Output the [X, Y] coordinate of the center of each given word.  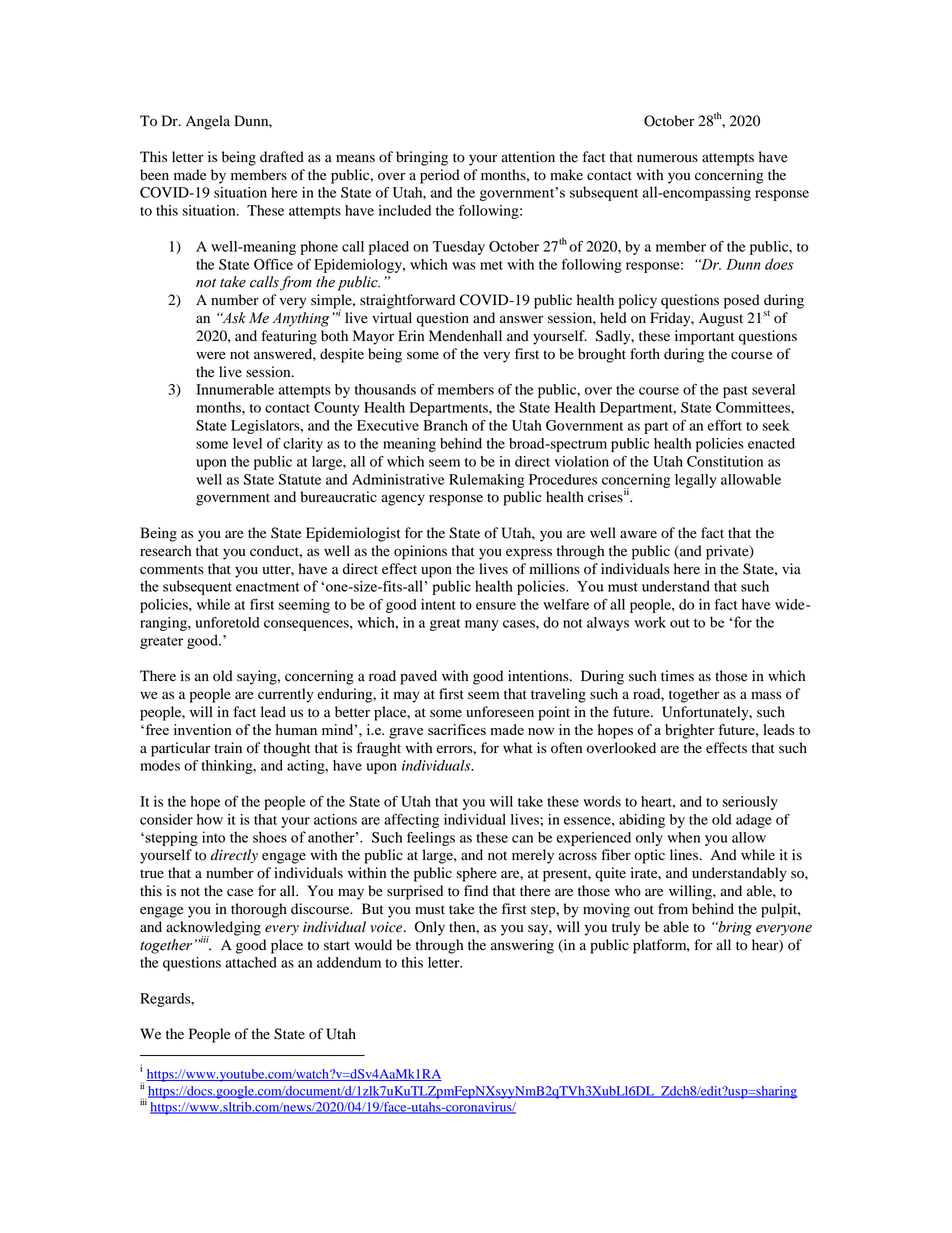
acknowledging [213, 929]
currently [286, 695]
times [677, 676]
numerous [667, 158]
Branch [445, 425]
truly [626, 928]
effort [725, 425]
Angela [208, 122]
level [247, 443]
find [476, 891]
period [440, 176]
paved [418, 677]
